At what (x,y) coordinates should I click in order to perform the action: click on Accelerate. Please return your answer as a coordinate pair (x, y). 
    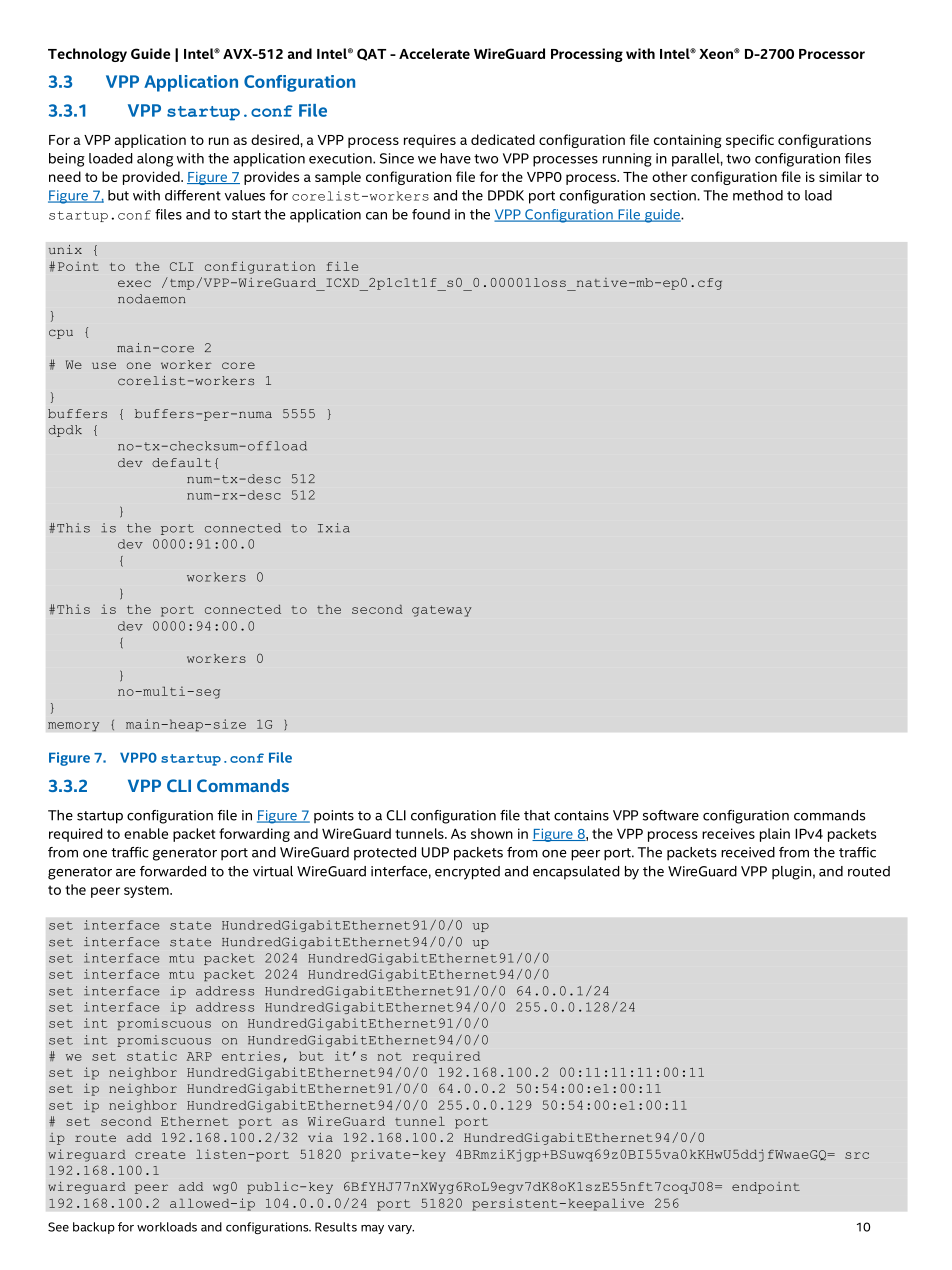
    Looking at the image, I should click on (434, 53).
